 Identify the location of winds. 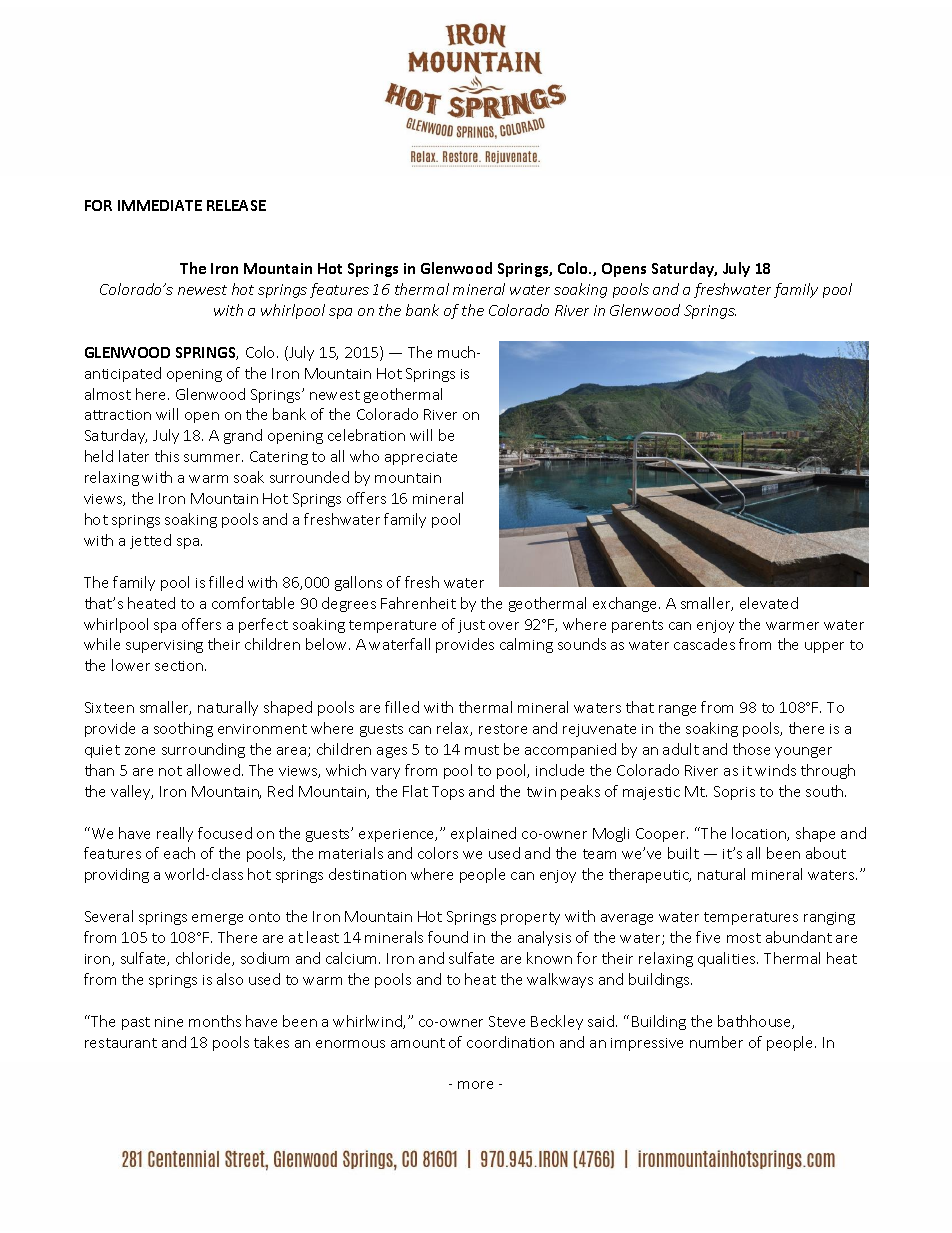
(775, 770).
